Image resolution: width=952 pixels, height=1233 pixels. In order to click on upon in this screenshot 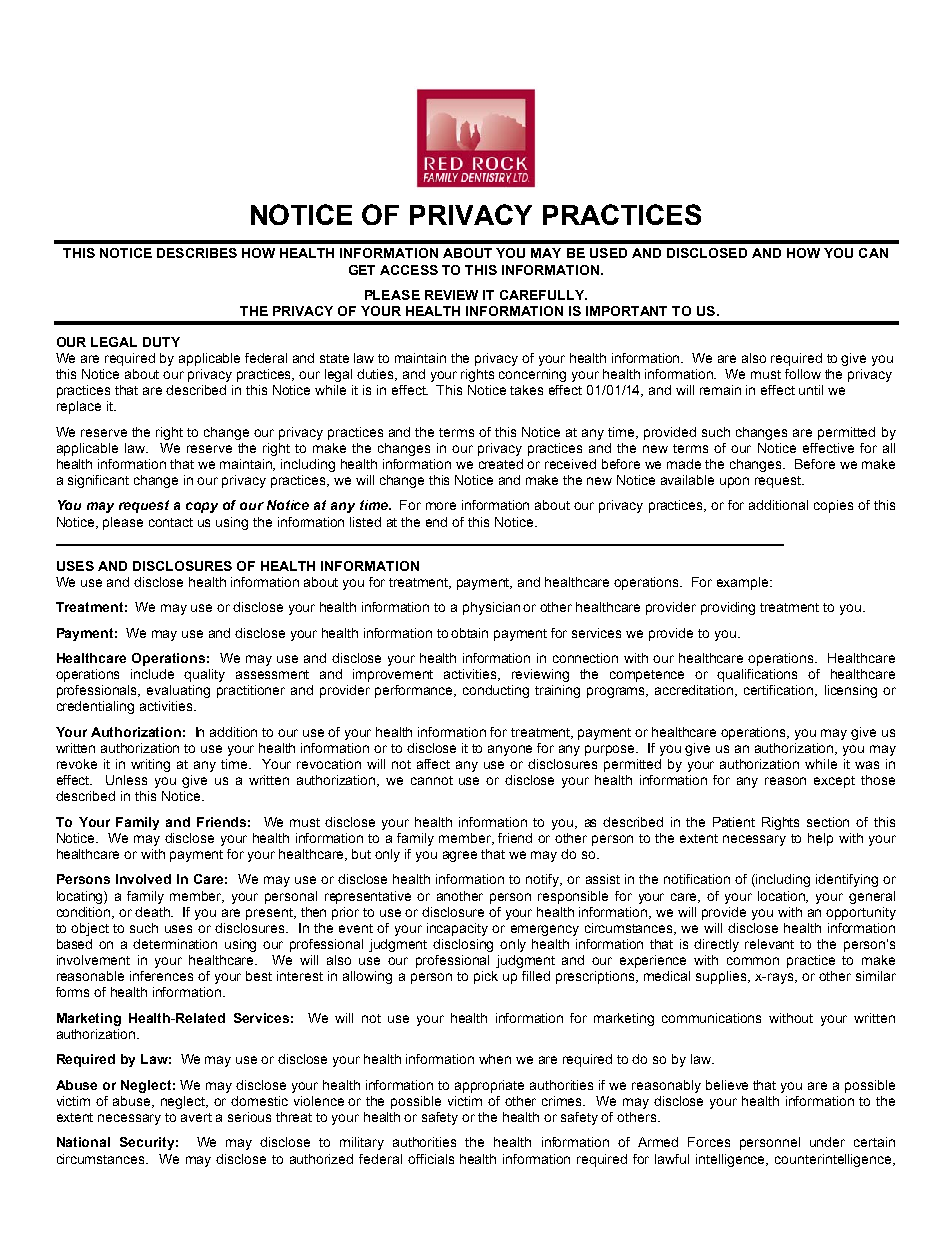, I will do `click(734, 482)`.
